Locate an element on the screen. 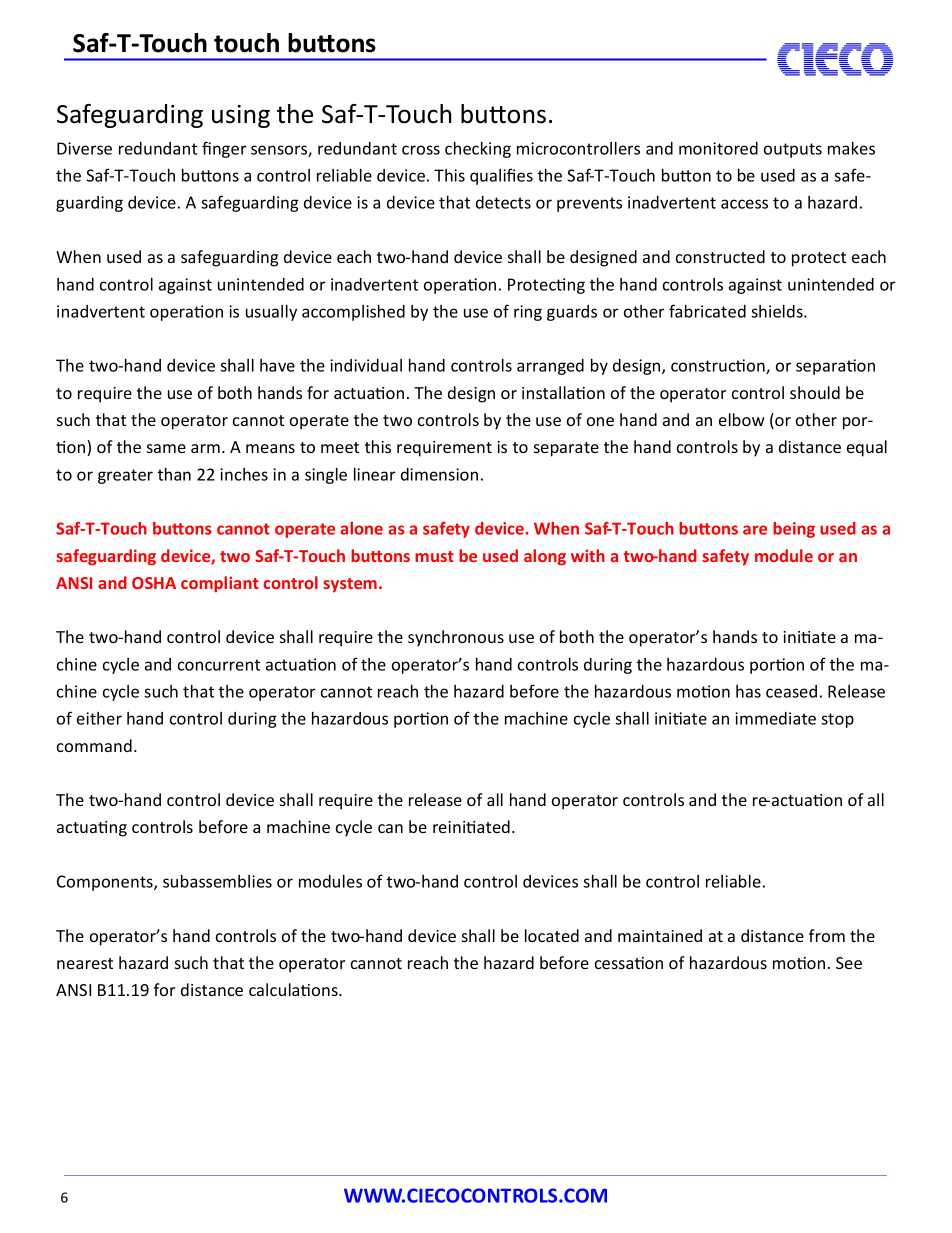 The image size is (952, 1233). outputs is located at coordinates (793, 150).
